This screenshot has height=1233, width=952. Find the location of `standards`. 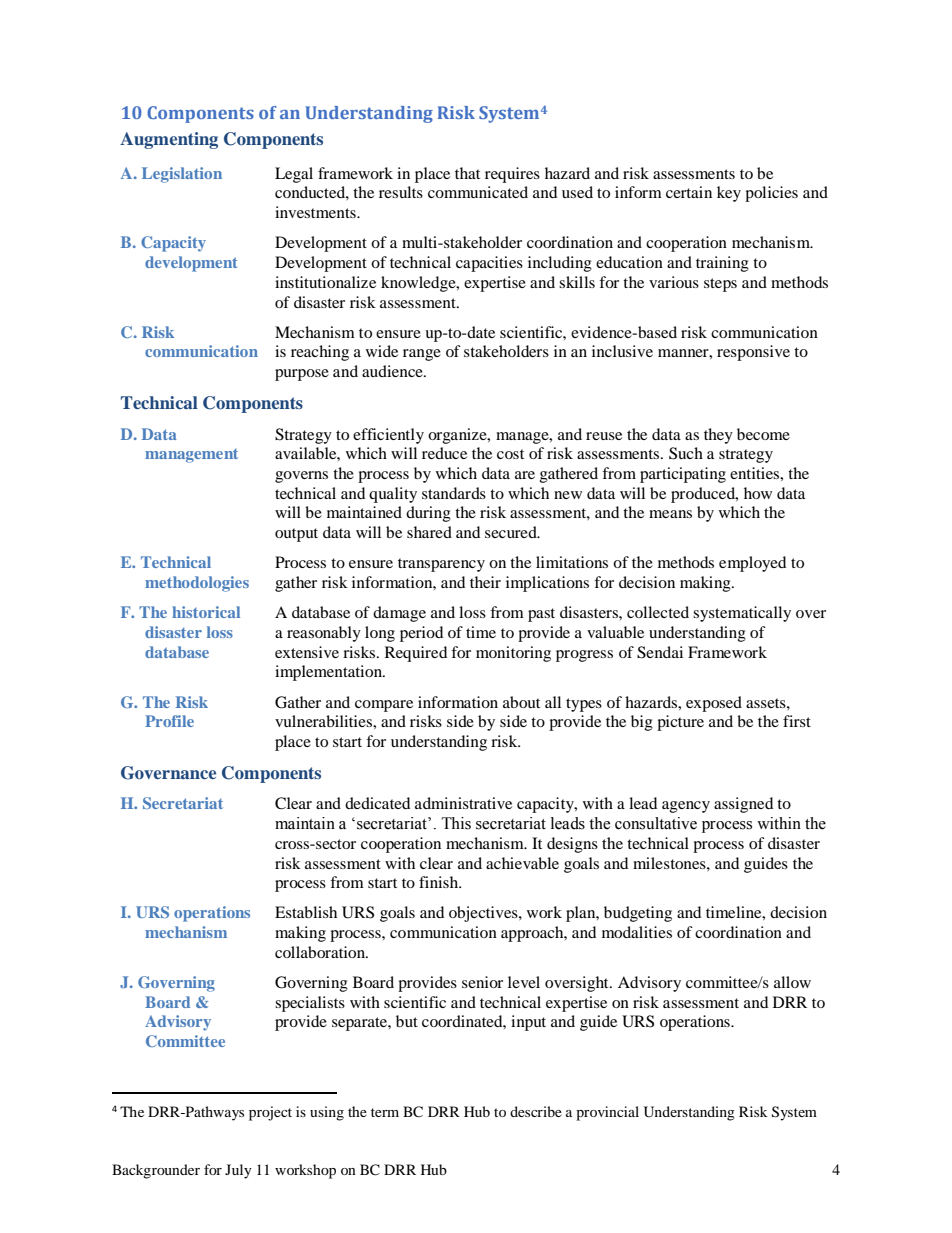

standards is located at coordinates (454, 493).
